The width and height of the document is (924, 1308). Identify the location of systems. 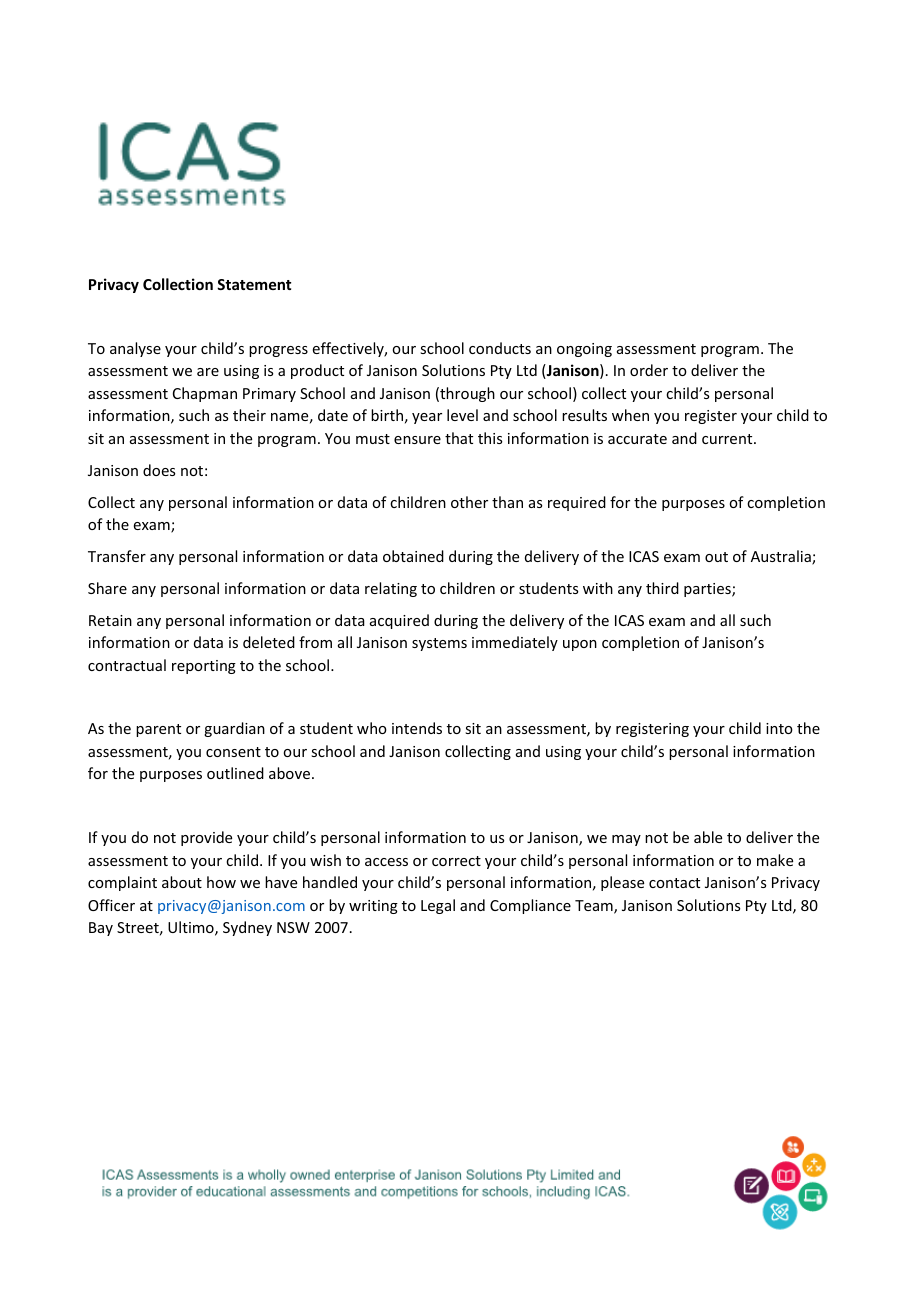
(439, 644).
